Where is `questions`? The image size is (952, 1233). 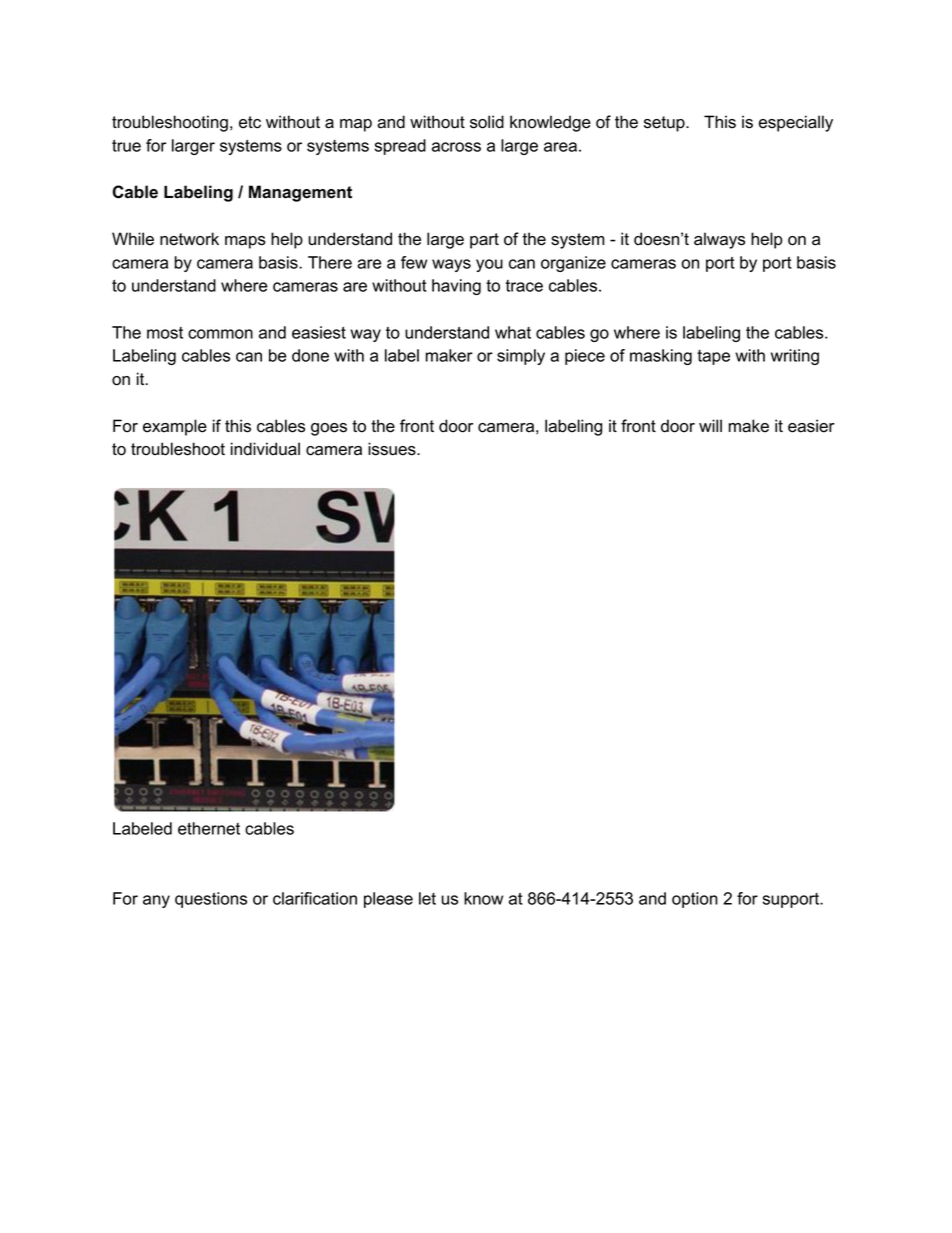
questions is located at coordinates (211, 900).
